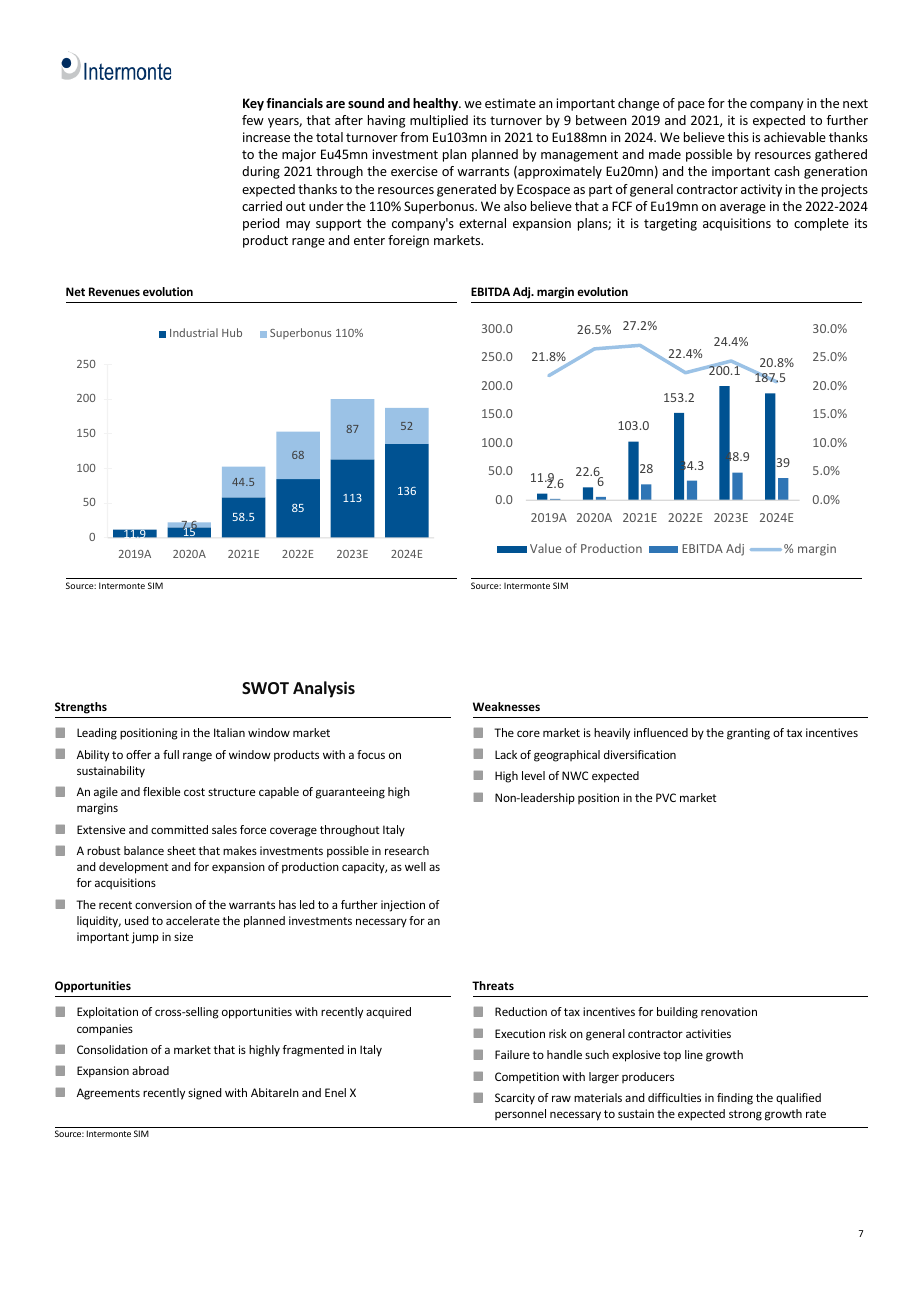 This document has height=1308, width=924. I want to click on abroad, so click(150, 1070).
